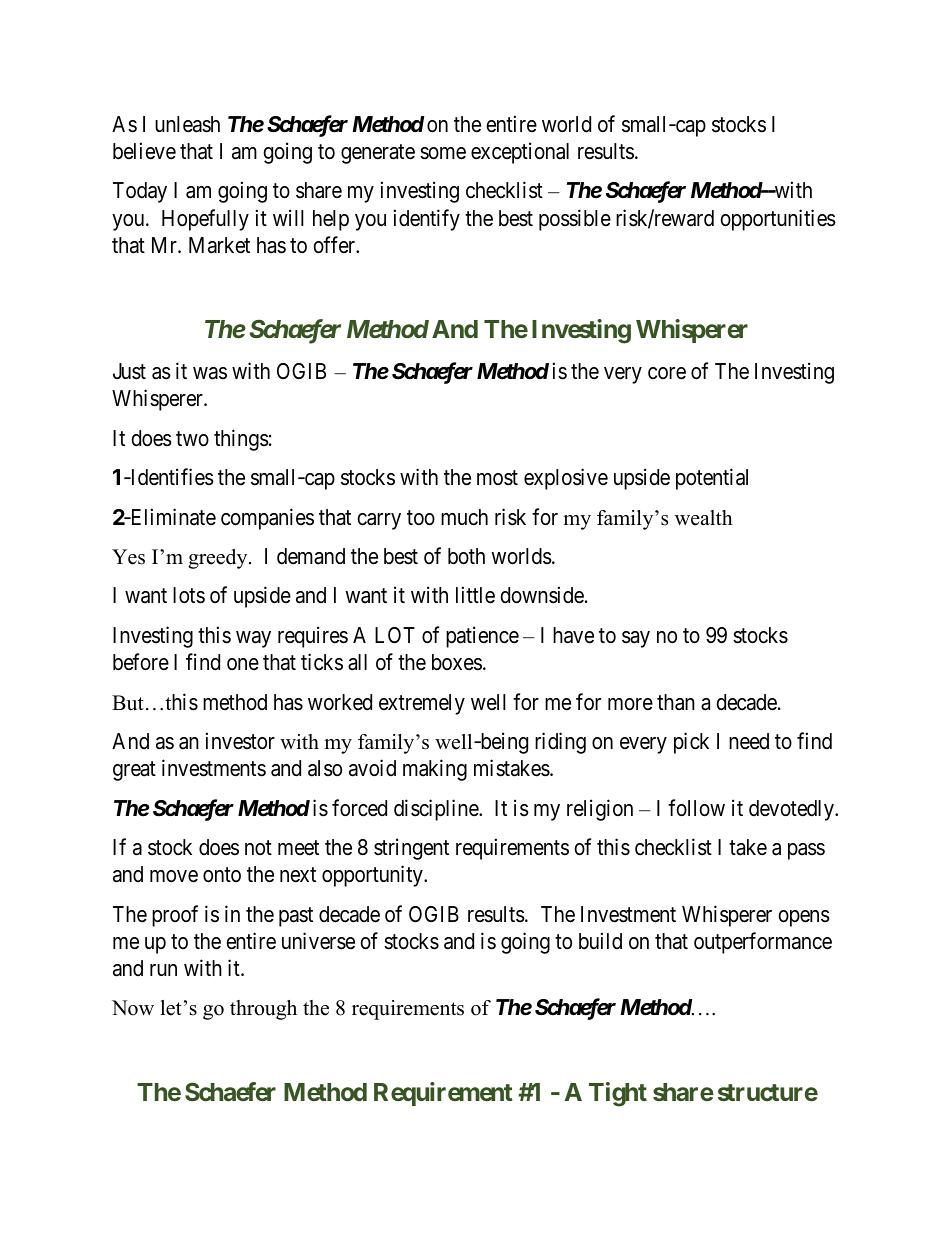 This screenshot has height=1233, width=952. Describe the element at coordinates (263, 1010) in the screenshot. I see `through` at that location.
